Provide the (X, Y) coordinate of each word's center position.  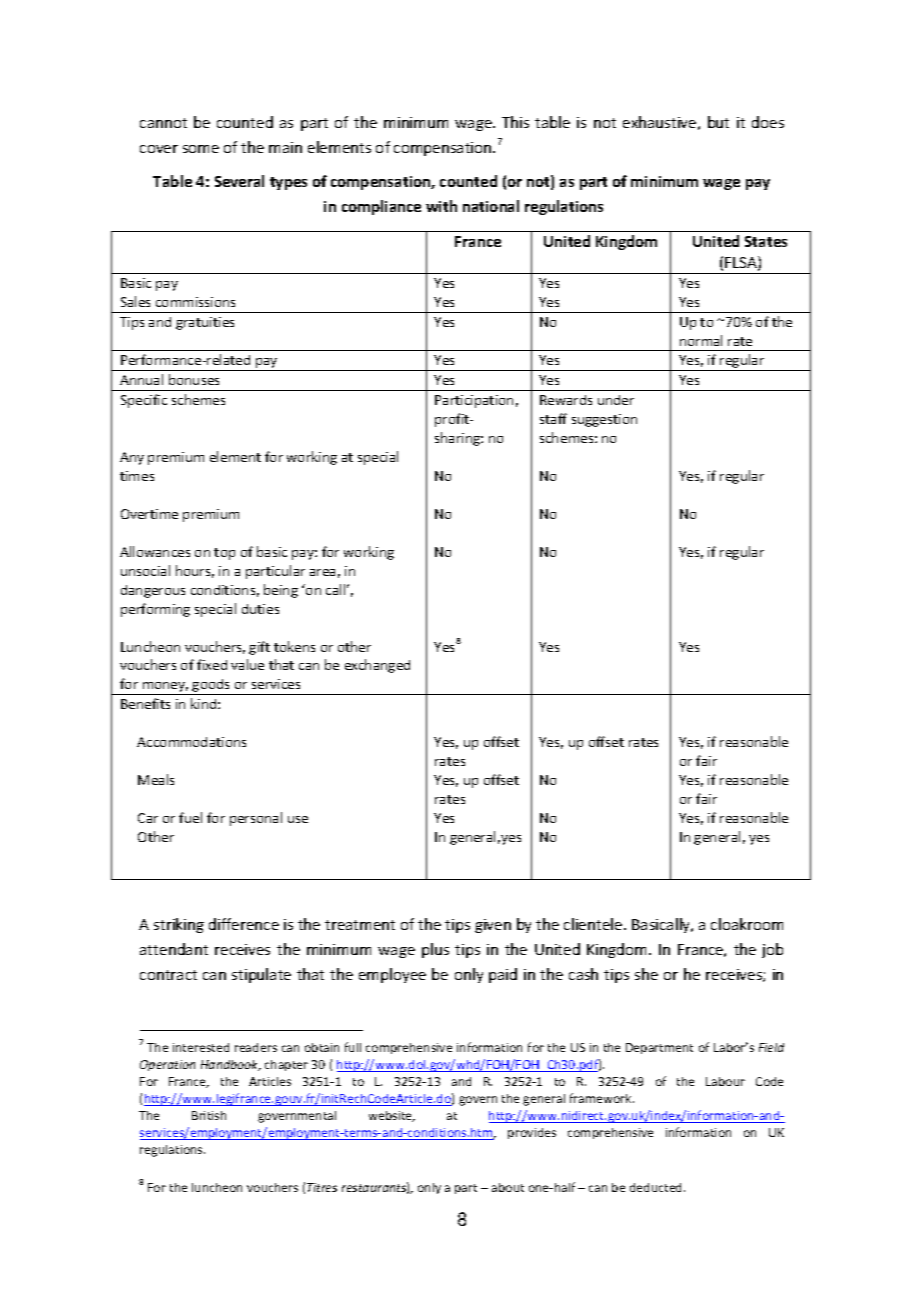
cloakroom (747, 924)
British (209, 1115)
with (441, 206)
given (493, 926)
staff (553, 418)
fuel (190, 817)
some (201, 149)
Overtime (149, 514)
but (718, 122)
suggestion (604, 420)
